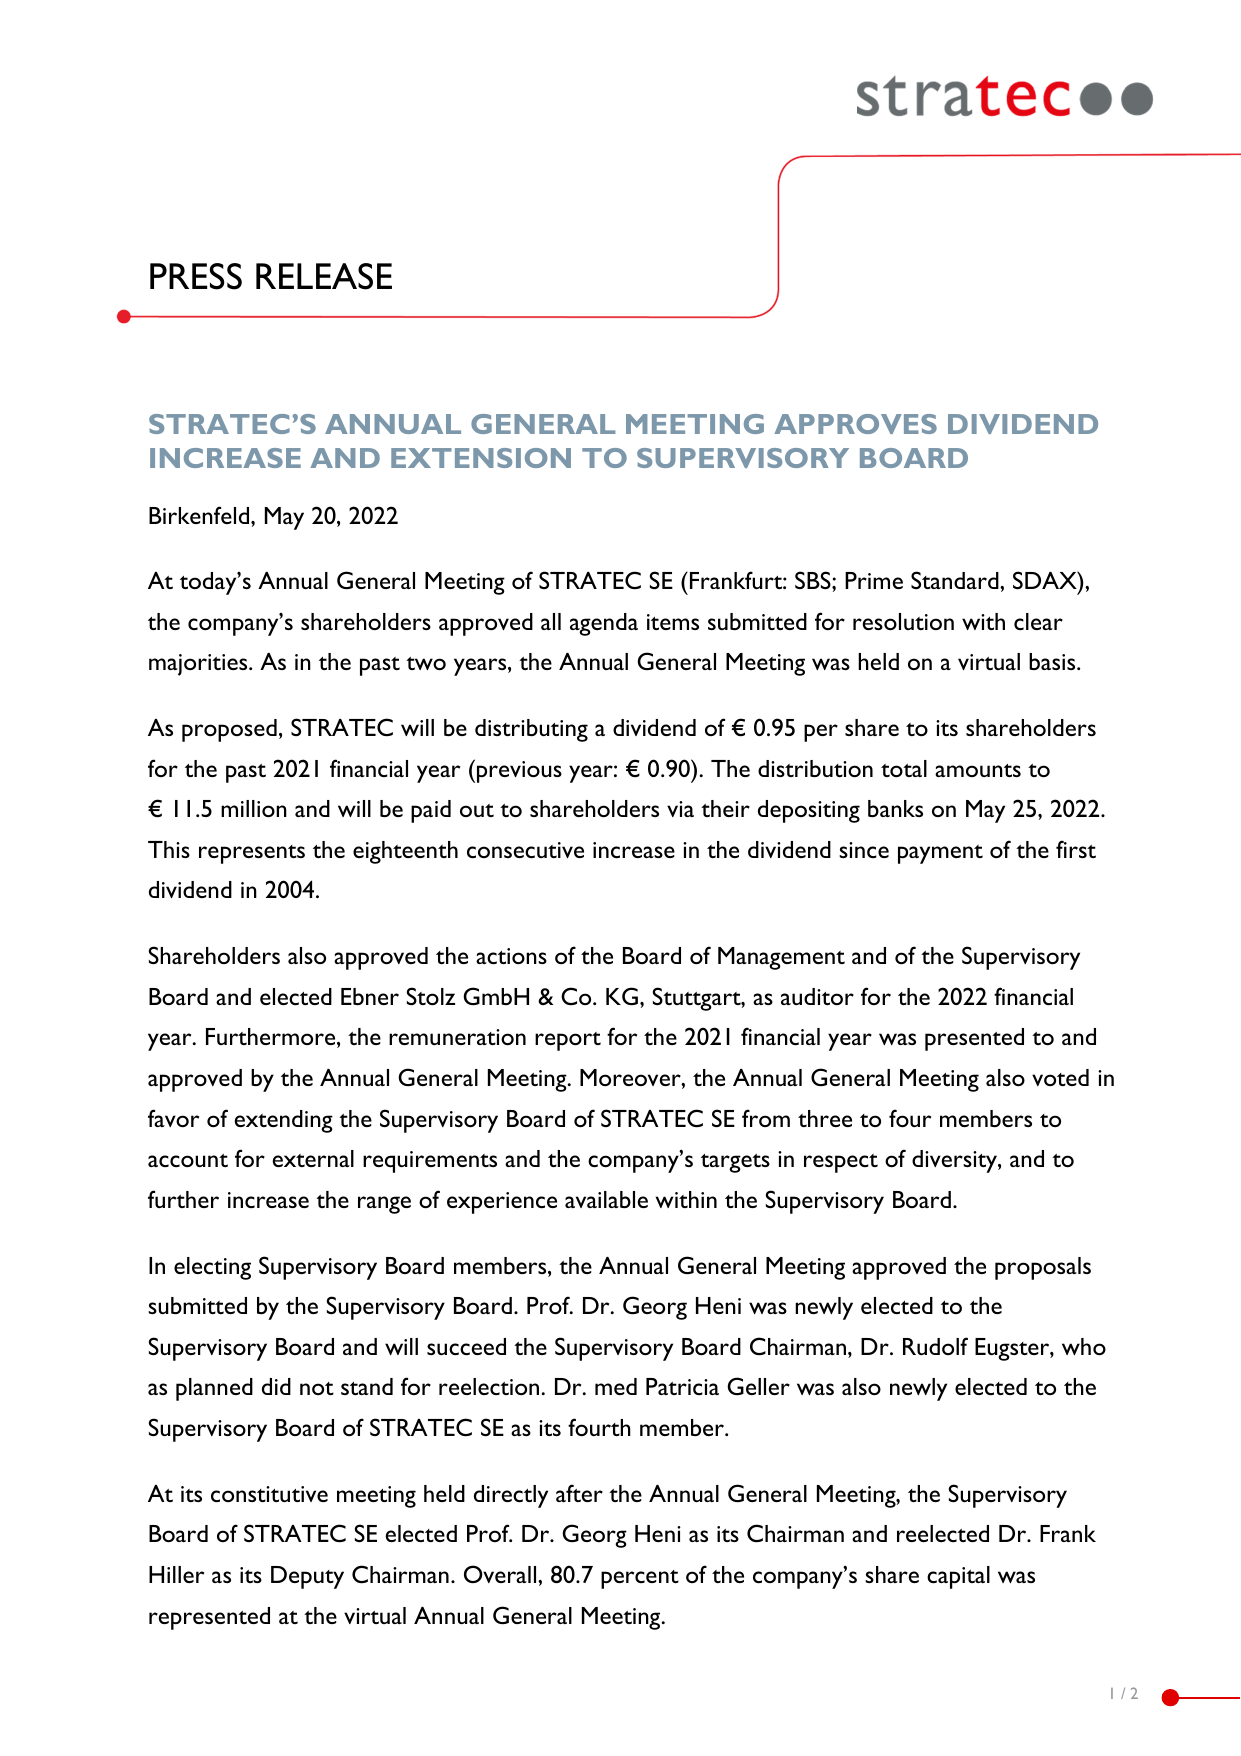 The width and height of the image is (1241, 1756). Describe the element at coordinates (252, 854) in the image. I see `represents` at that location.
